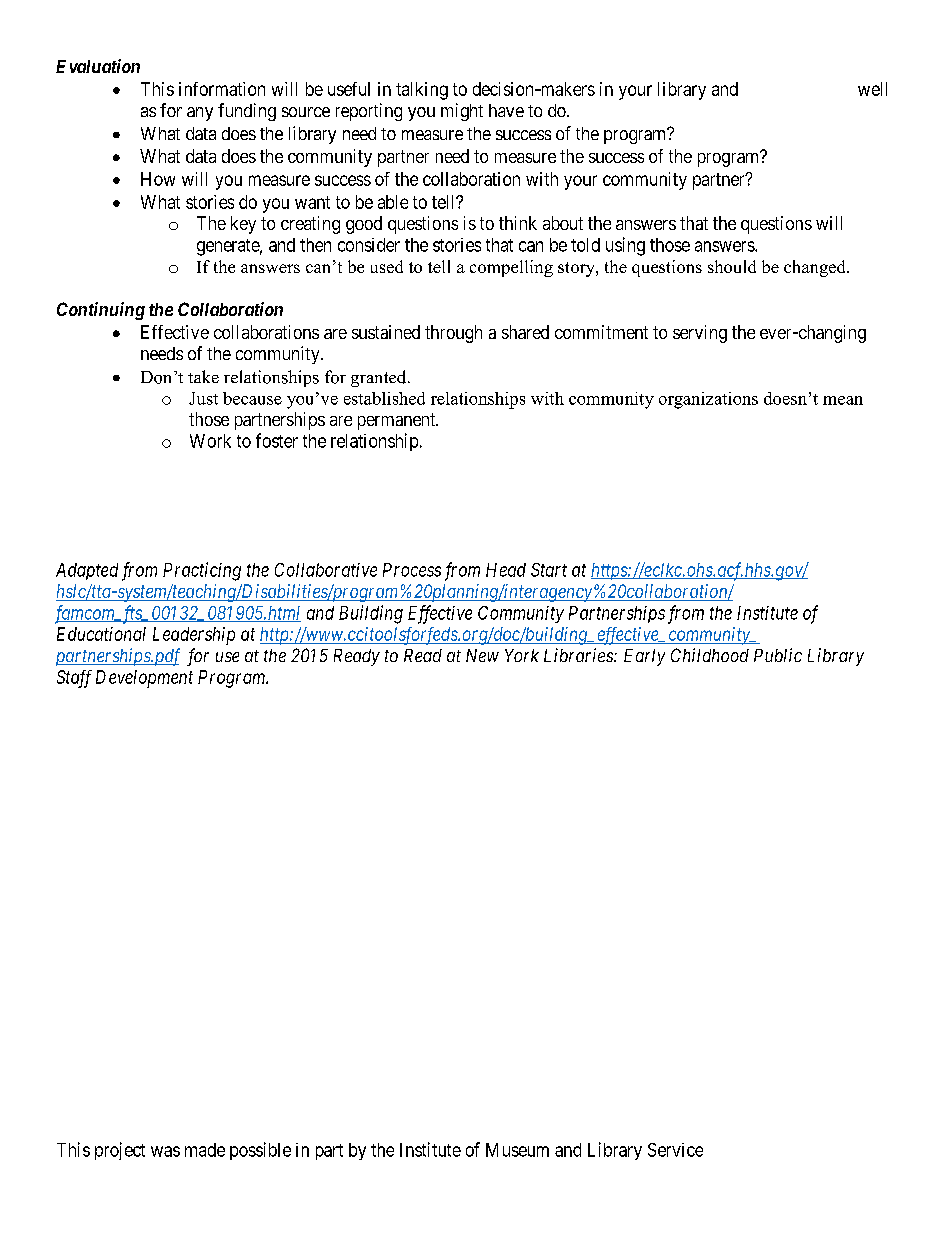 This document has width=952, height=1233. Describe the element at coordinates (462, 112) in the document. I see `might` at that location.
